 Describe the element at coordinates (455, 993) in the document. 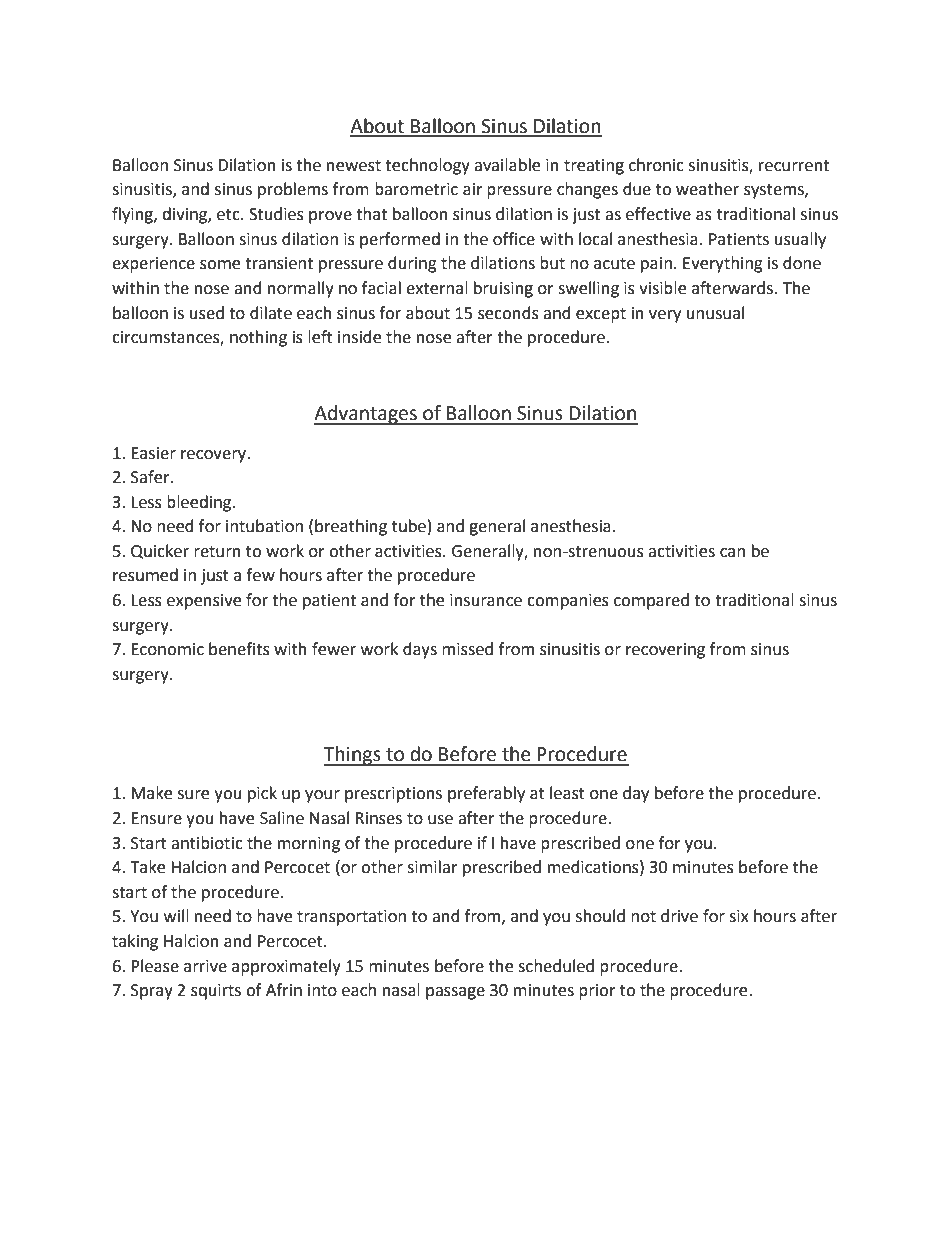

I see `passage` at that location.
